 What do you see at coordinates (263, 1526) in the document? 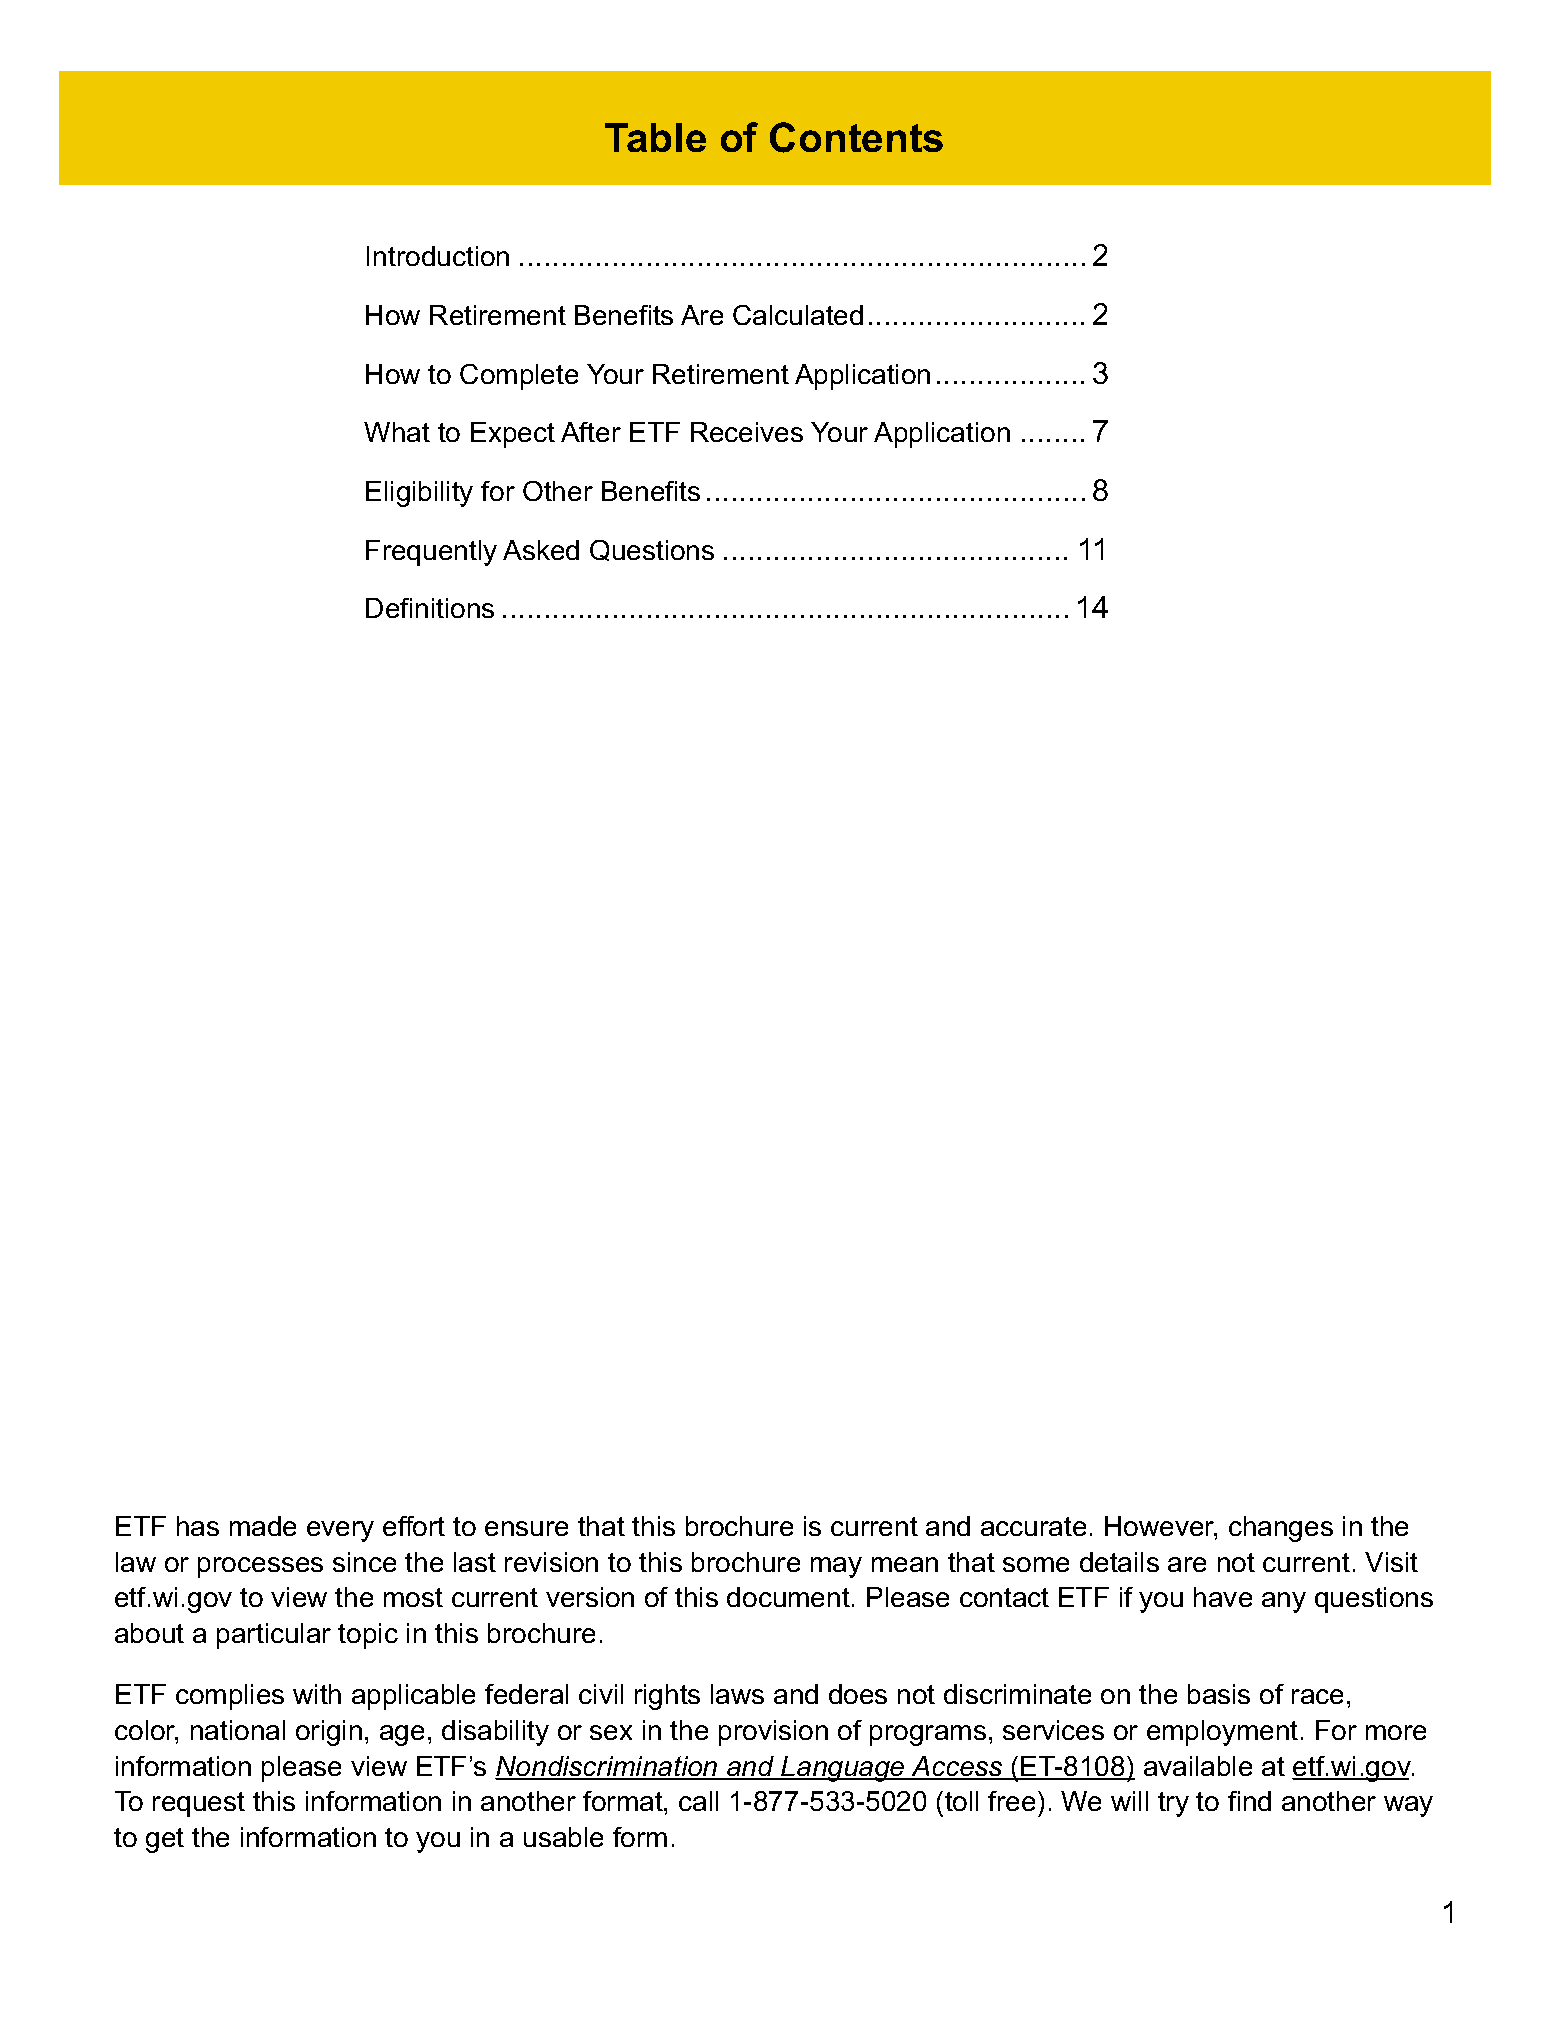
I see `made` at bounding box center [263, 1526].
